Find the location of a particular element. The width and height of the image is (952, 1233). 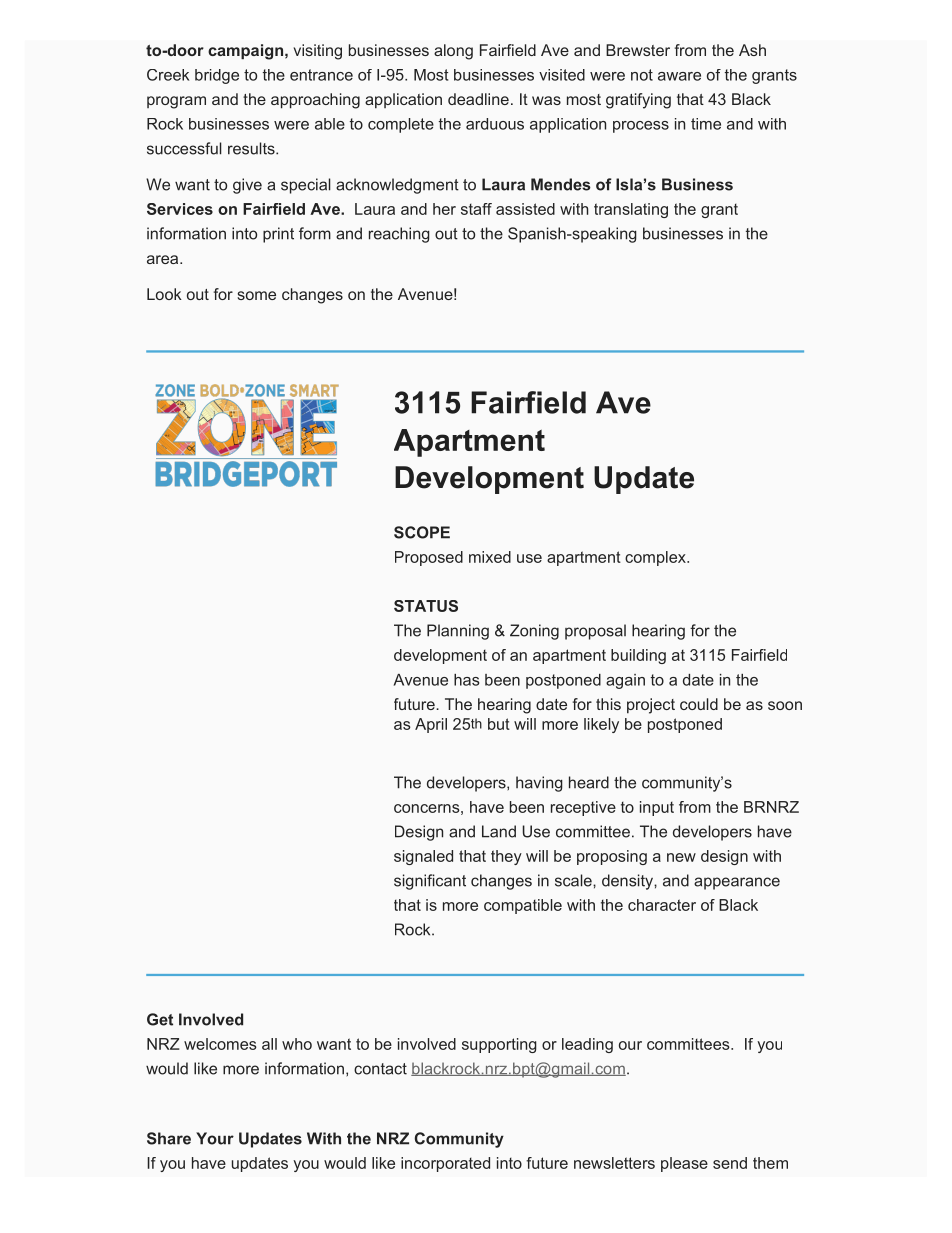

bridge is located at coordinates (217, 76).
